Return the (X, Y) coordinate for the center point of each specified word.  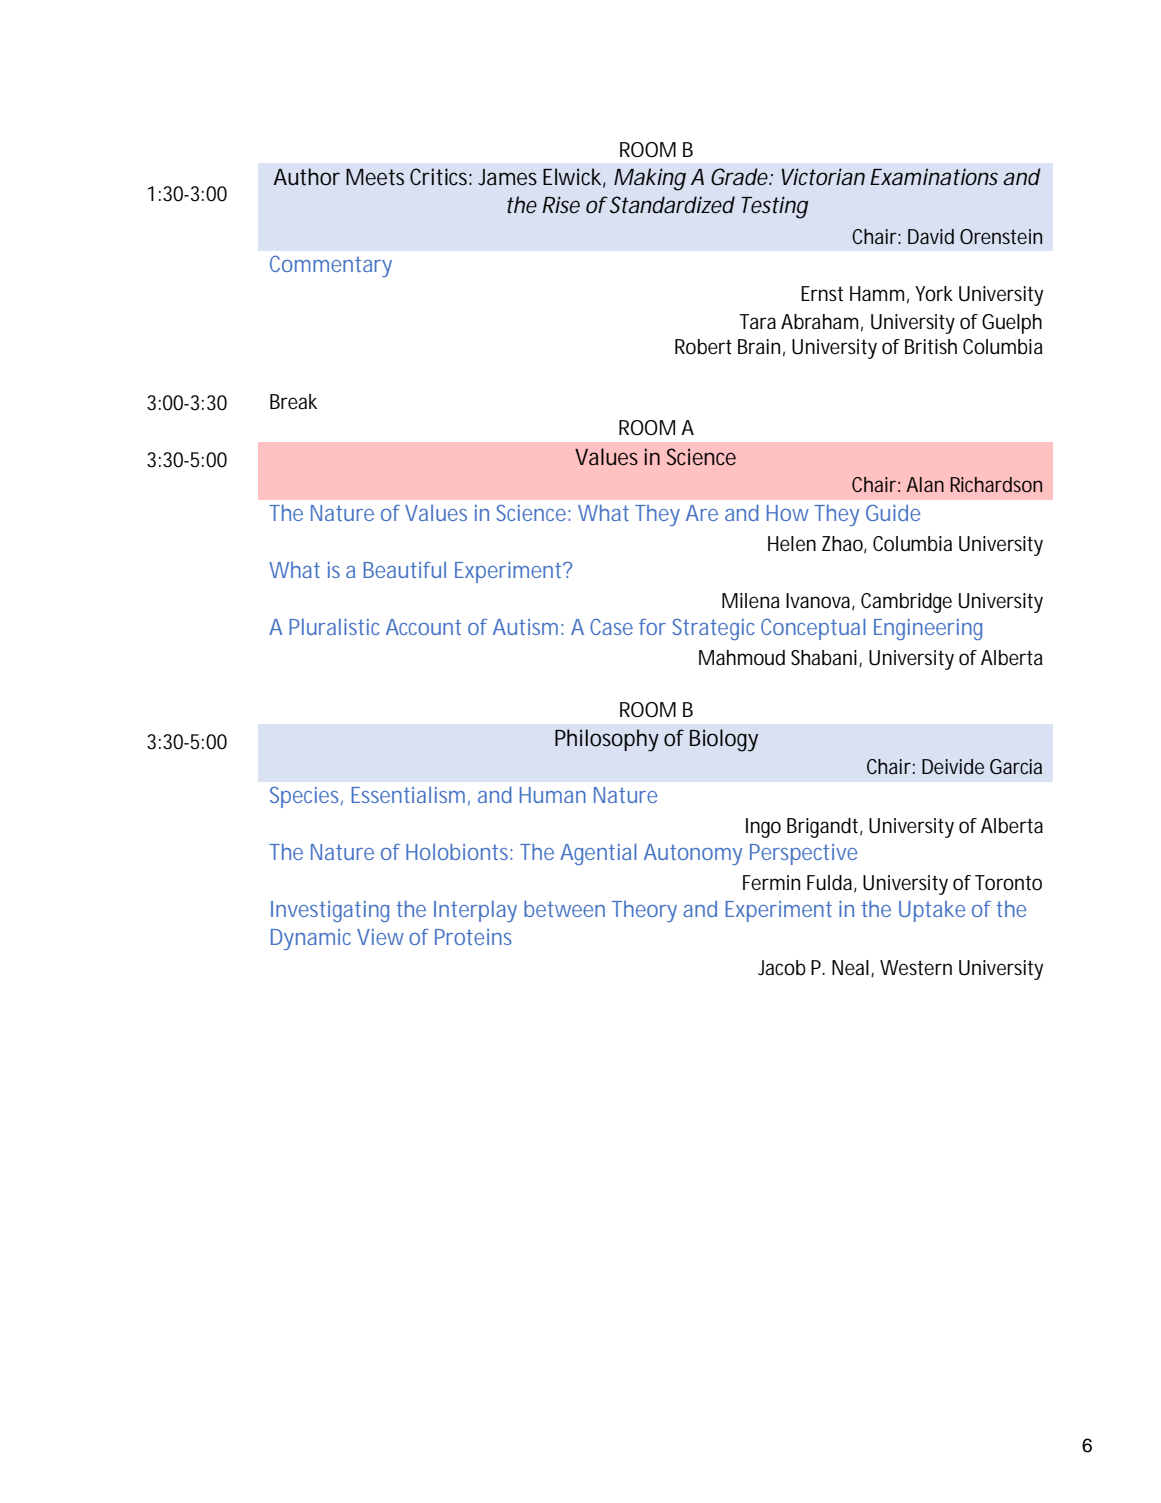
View (380, 937)
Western (916, 968)
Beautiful (405, 570)
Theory (644, 911)
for (652, 627)
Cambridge (906, 603)
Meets (375, 177)
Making (650, 179)
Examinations (934, 177)
